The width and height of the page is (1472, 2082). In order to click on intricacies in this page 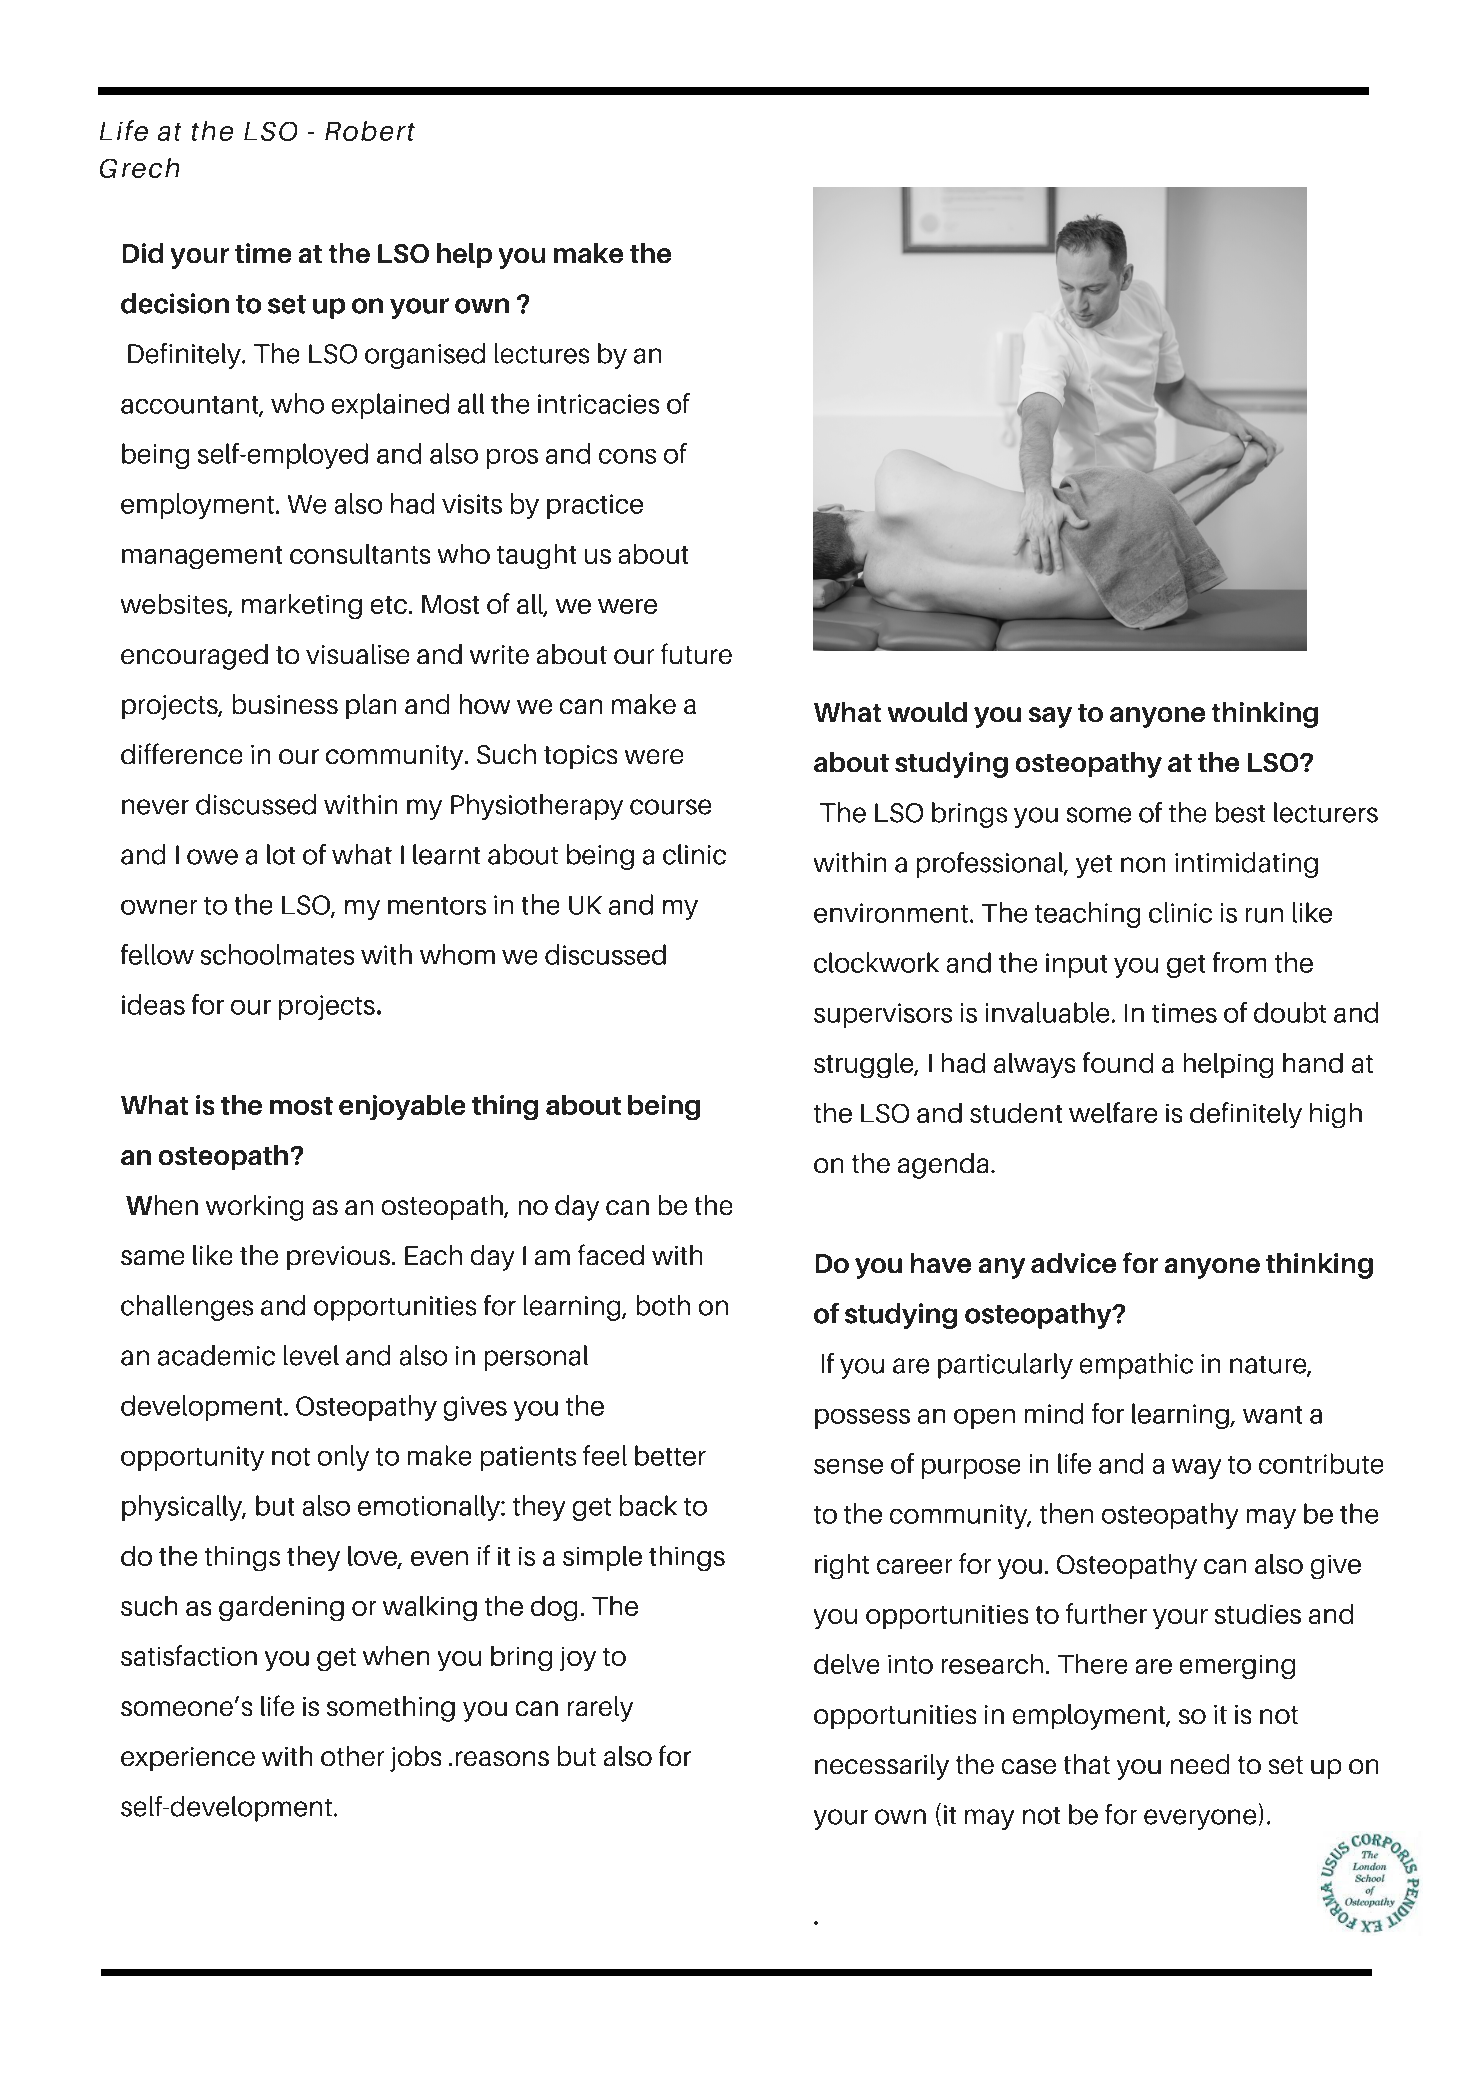, I will do `click(598, 404)`.
